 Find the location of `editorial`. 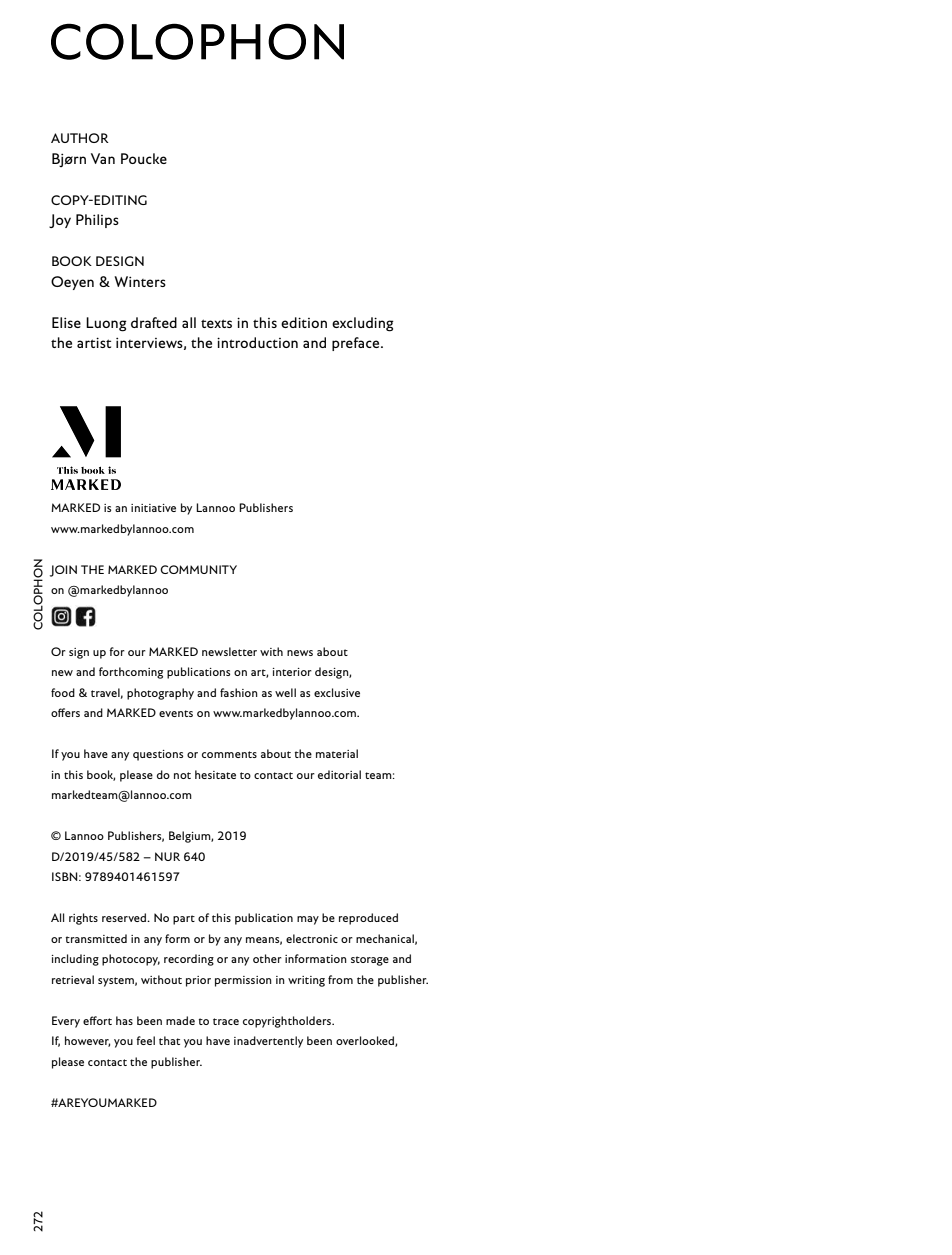

editorial is located at coordinates (339, 774).
